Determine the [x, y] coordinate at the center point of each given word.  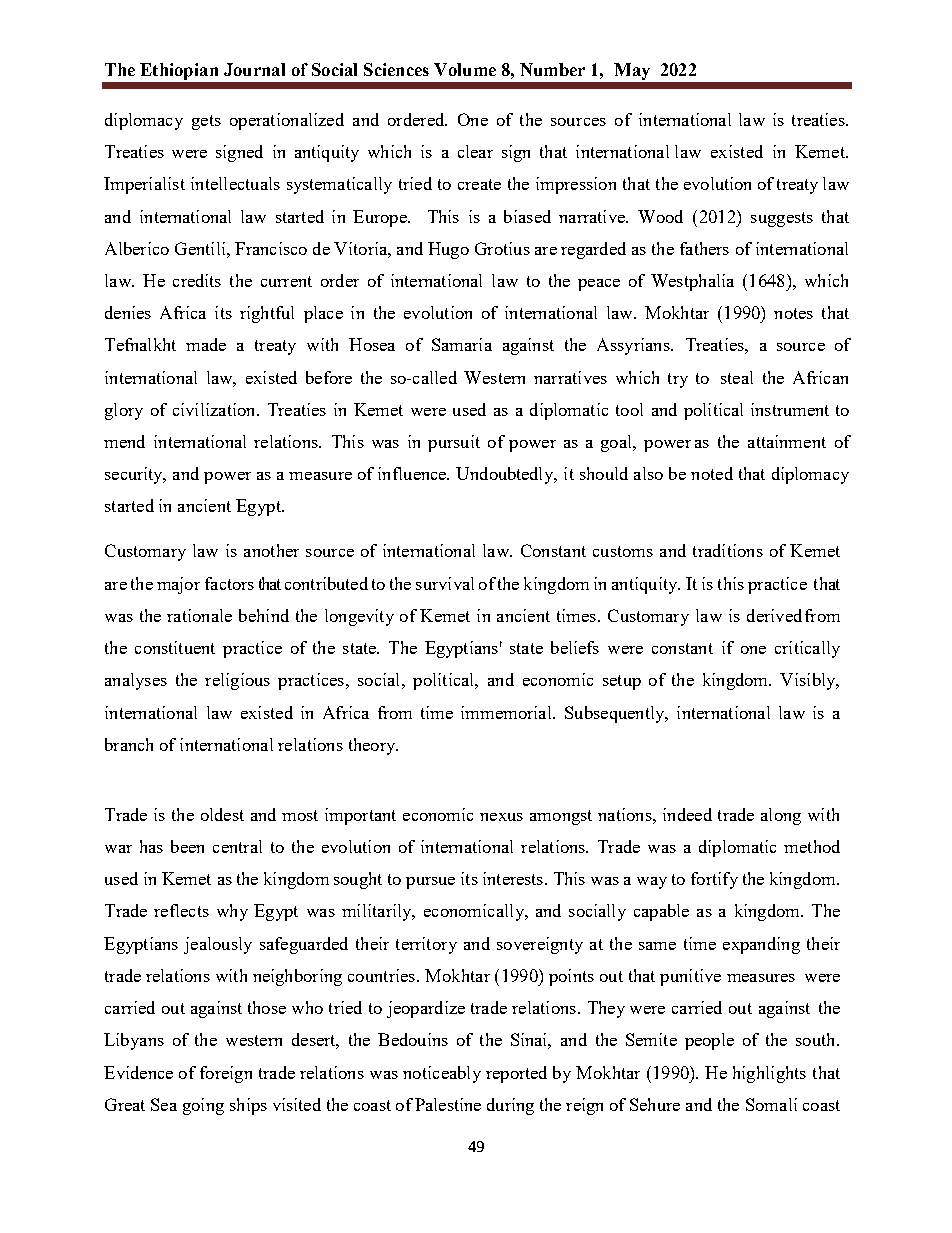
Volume [465, 69]
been [187, 846]
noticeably [442, 1074]
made [206, 344]
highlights [769, 1074]
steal [737, 377]
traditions [728, 550]
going [203, 1106]
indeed [687, 814]
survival [445, 583]
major [178, 585]
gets [206, 122]
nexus [501, 817]
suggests [782, 219]
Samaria [462, 344]
